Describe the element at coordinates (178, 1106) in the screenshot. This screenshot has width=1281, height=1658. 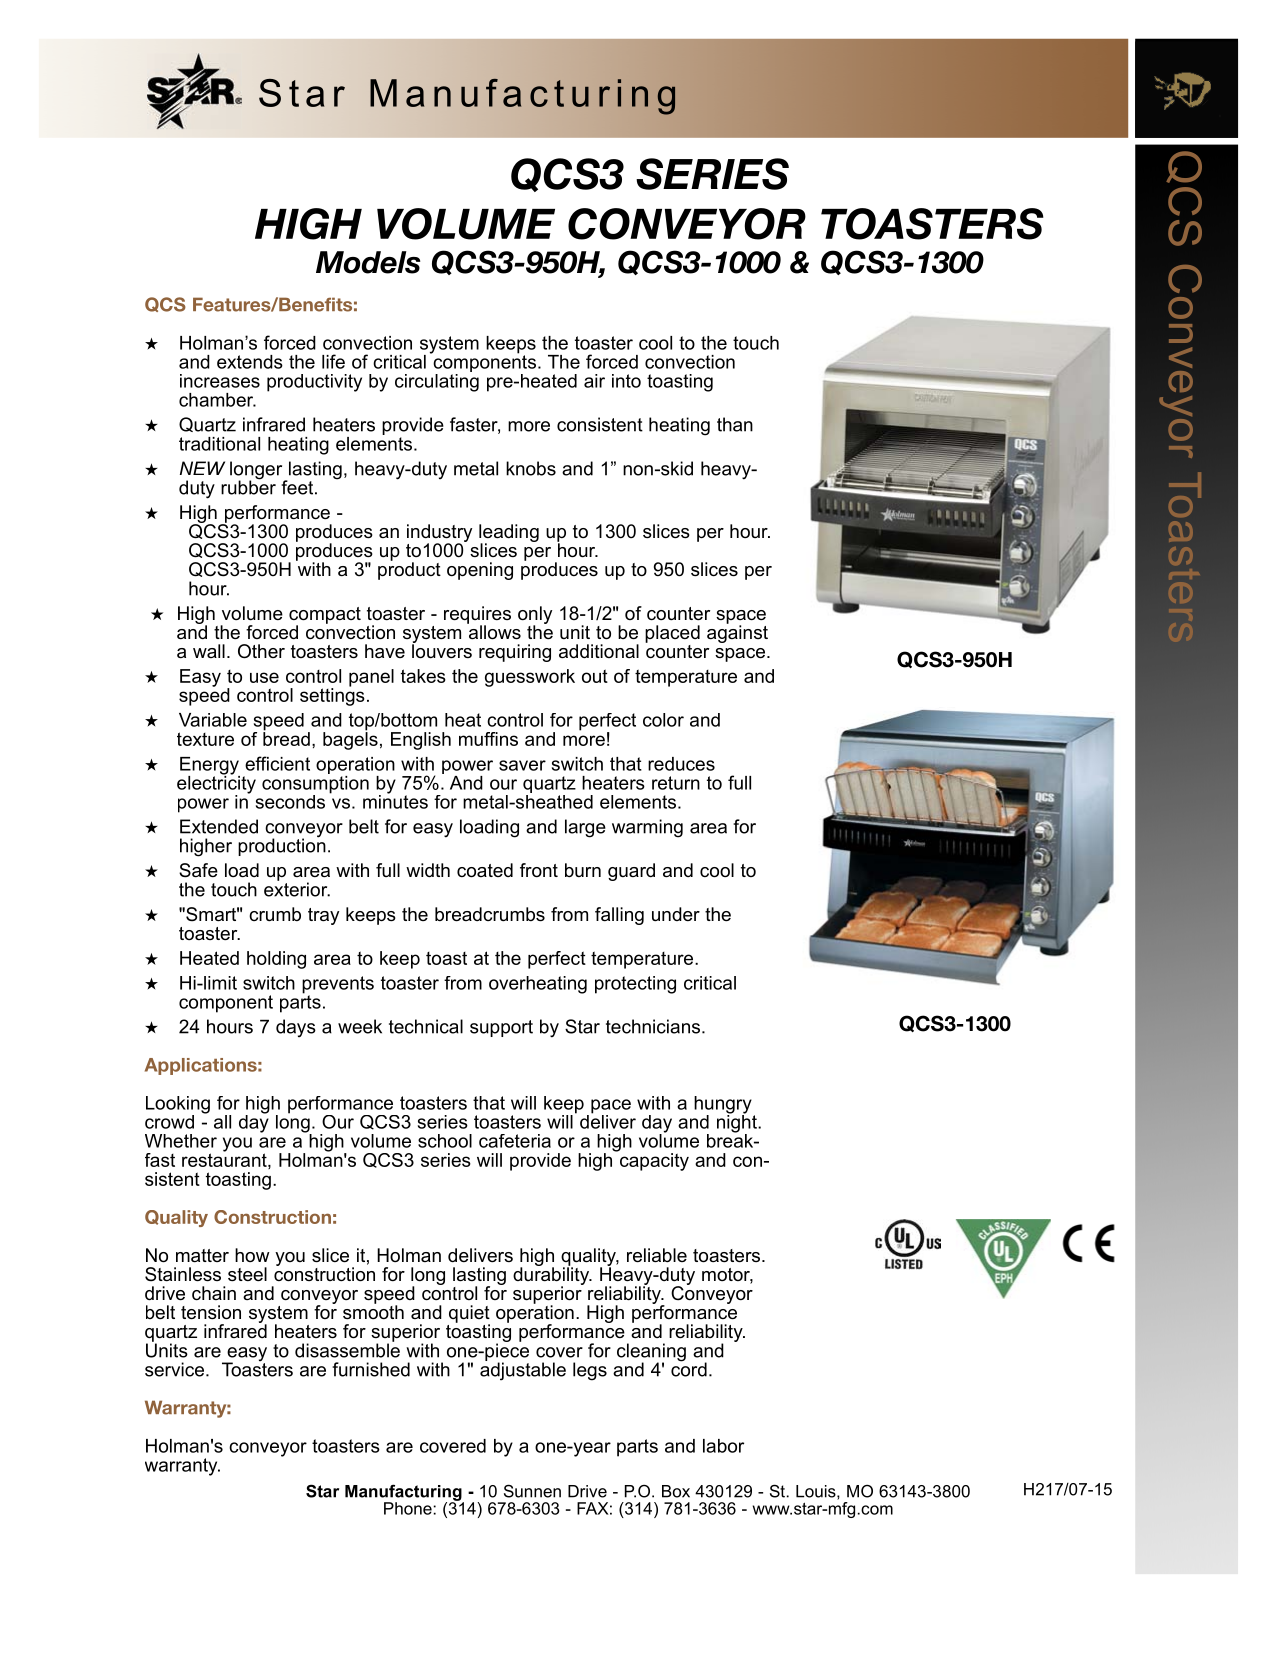
I see `Looking` at that location.
